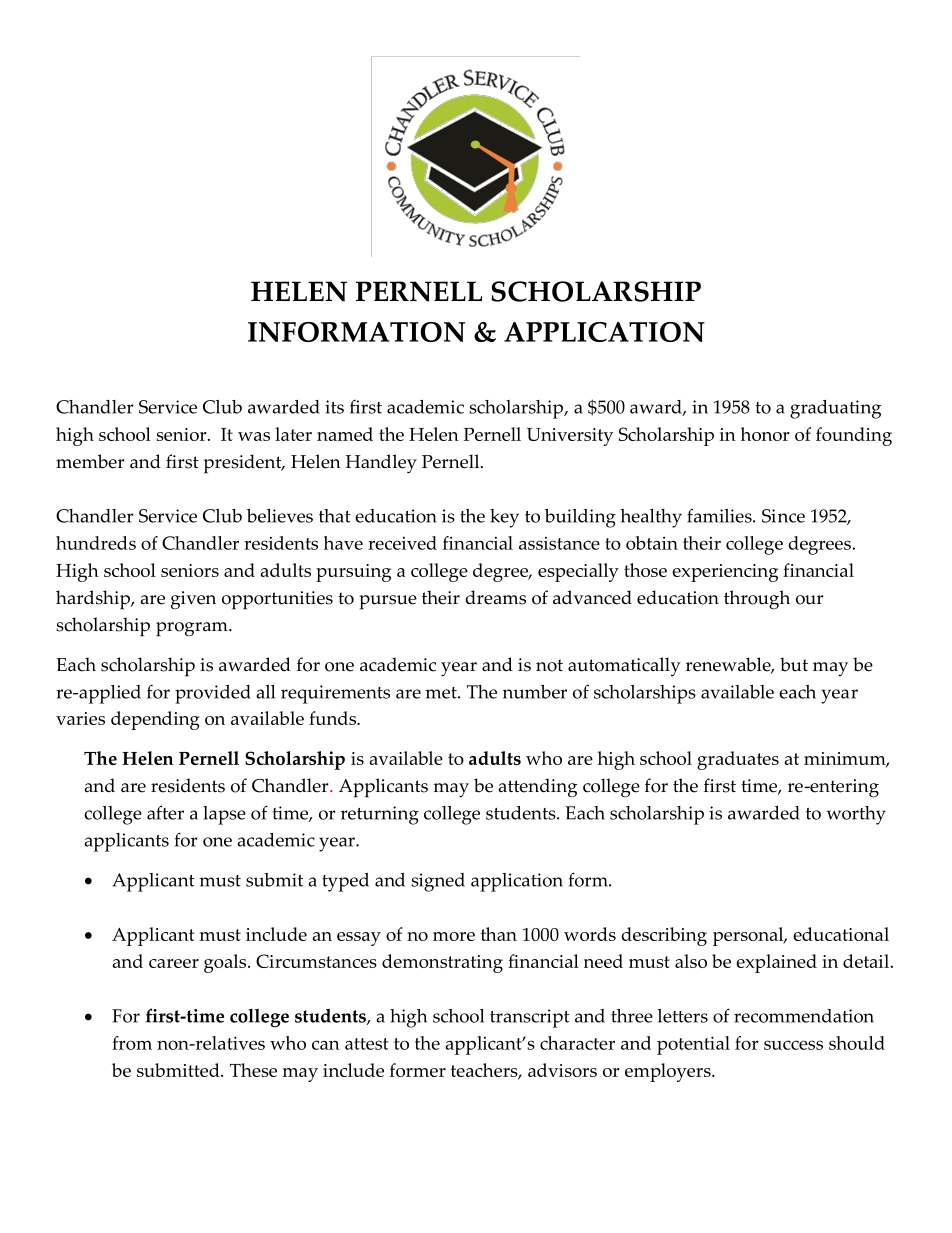 The image size is (952, 1233). Describe the element at coordinates (856, 815) in the screenshot. I see `worthy` at that location.
